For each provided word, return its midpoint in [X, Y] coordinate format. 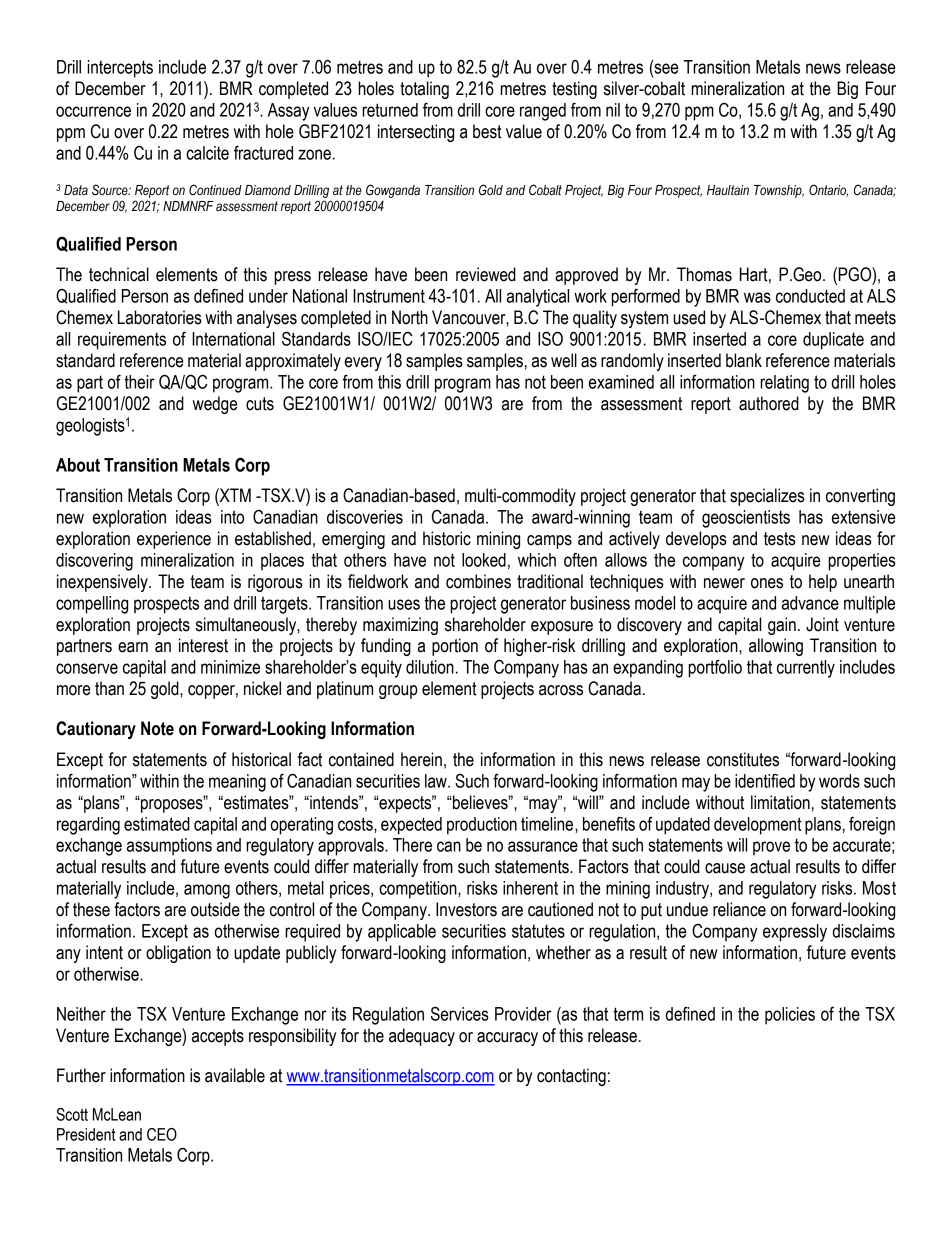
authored [769, 403]
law [437, 781]
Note [157, 728]
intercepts [120, 69]
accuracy [507, 1039]
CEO [162, 1134]
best [487, 131]
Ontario [828, 190]
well [564, 360]
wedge [215, 405]
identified [765, 780]
